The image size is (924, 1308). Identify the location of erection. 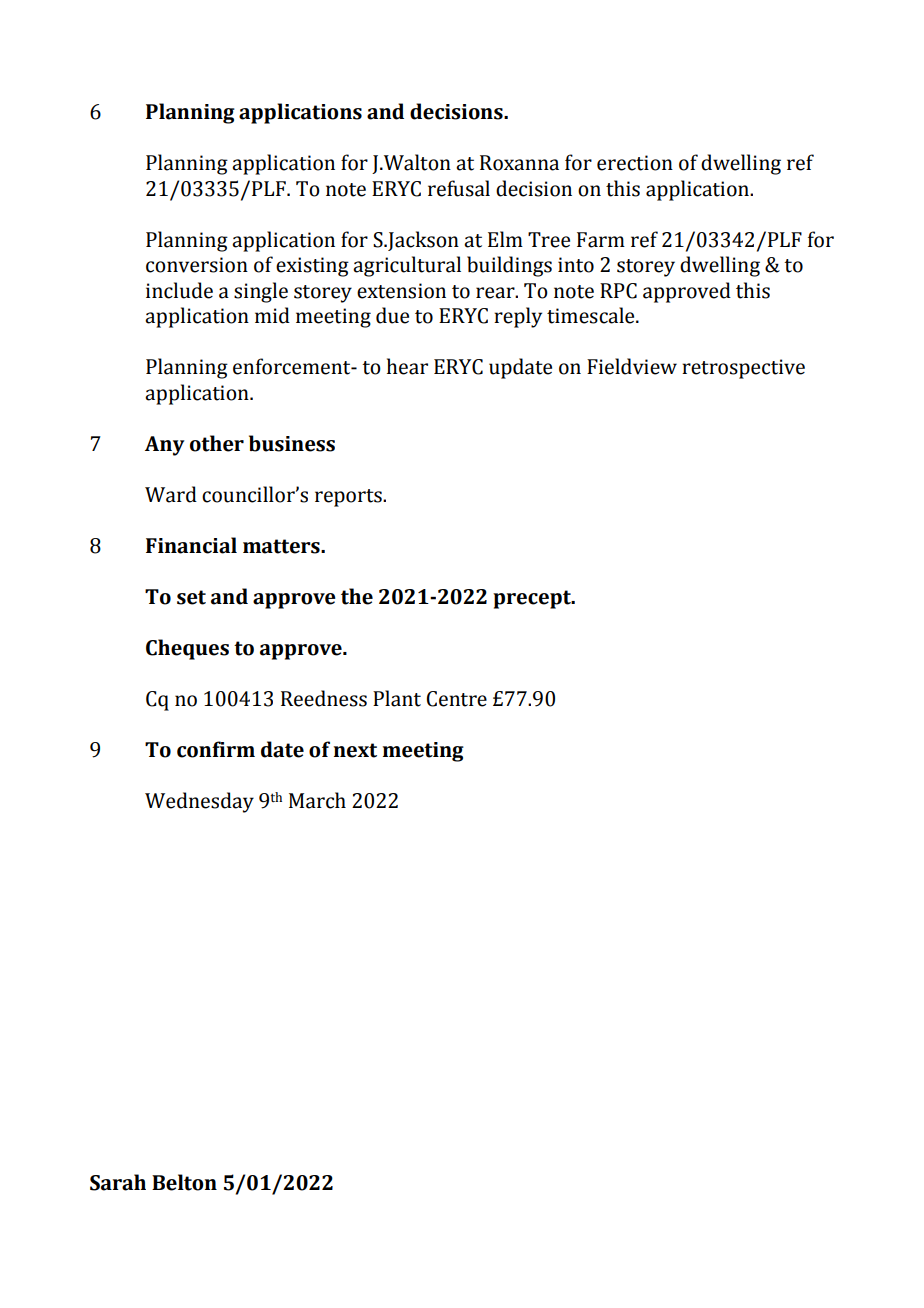
(635, 163).
